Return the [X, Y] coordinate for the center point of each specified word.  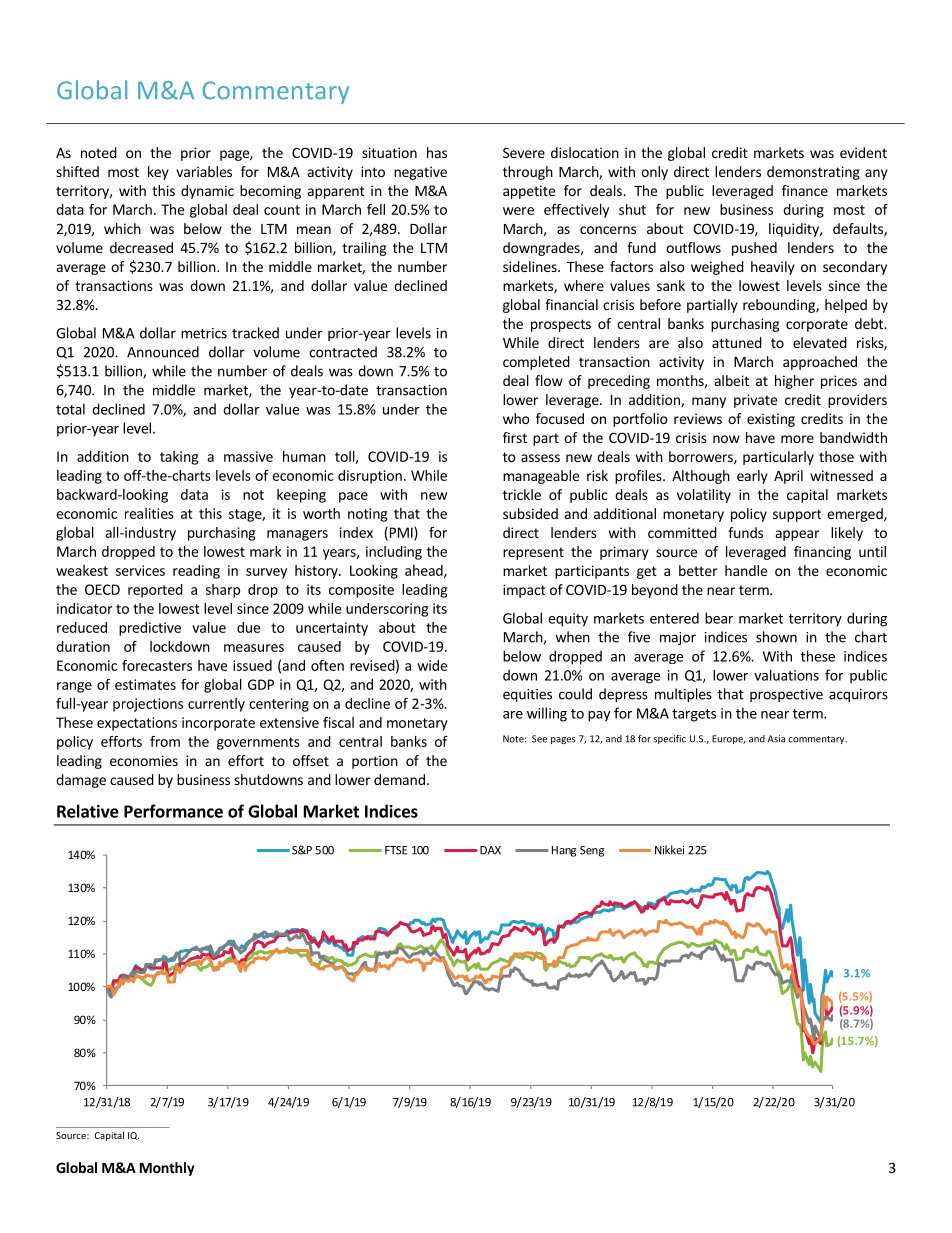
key [158, 173]
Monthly [167, 1169]
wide [432, 665]
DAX [490, 850]
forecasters [157, 665]
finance [805, 190]
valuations [786, 675]
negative [420, 173]
